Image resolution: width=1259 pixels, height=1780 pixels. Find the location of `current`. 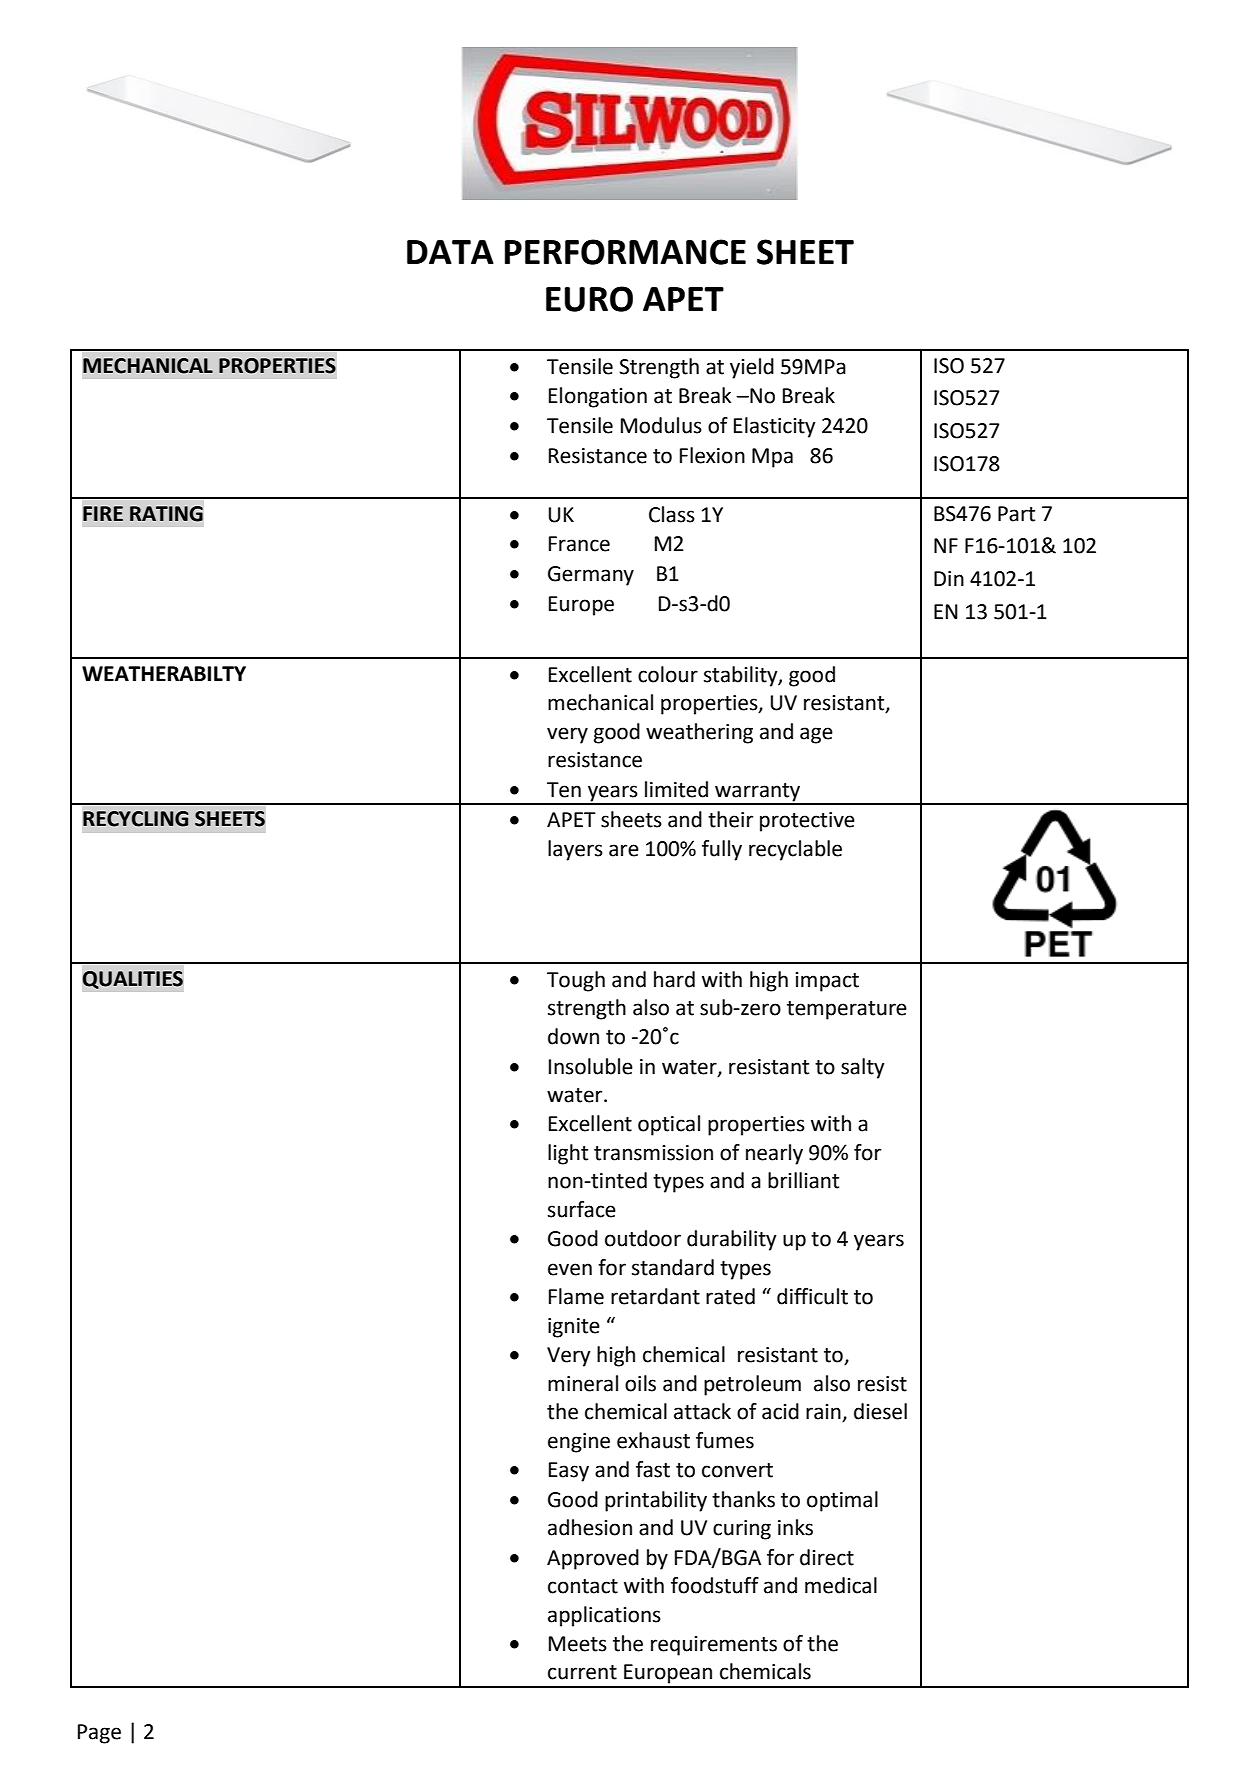

current is located at coordinates (582, 1672).
